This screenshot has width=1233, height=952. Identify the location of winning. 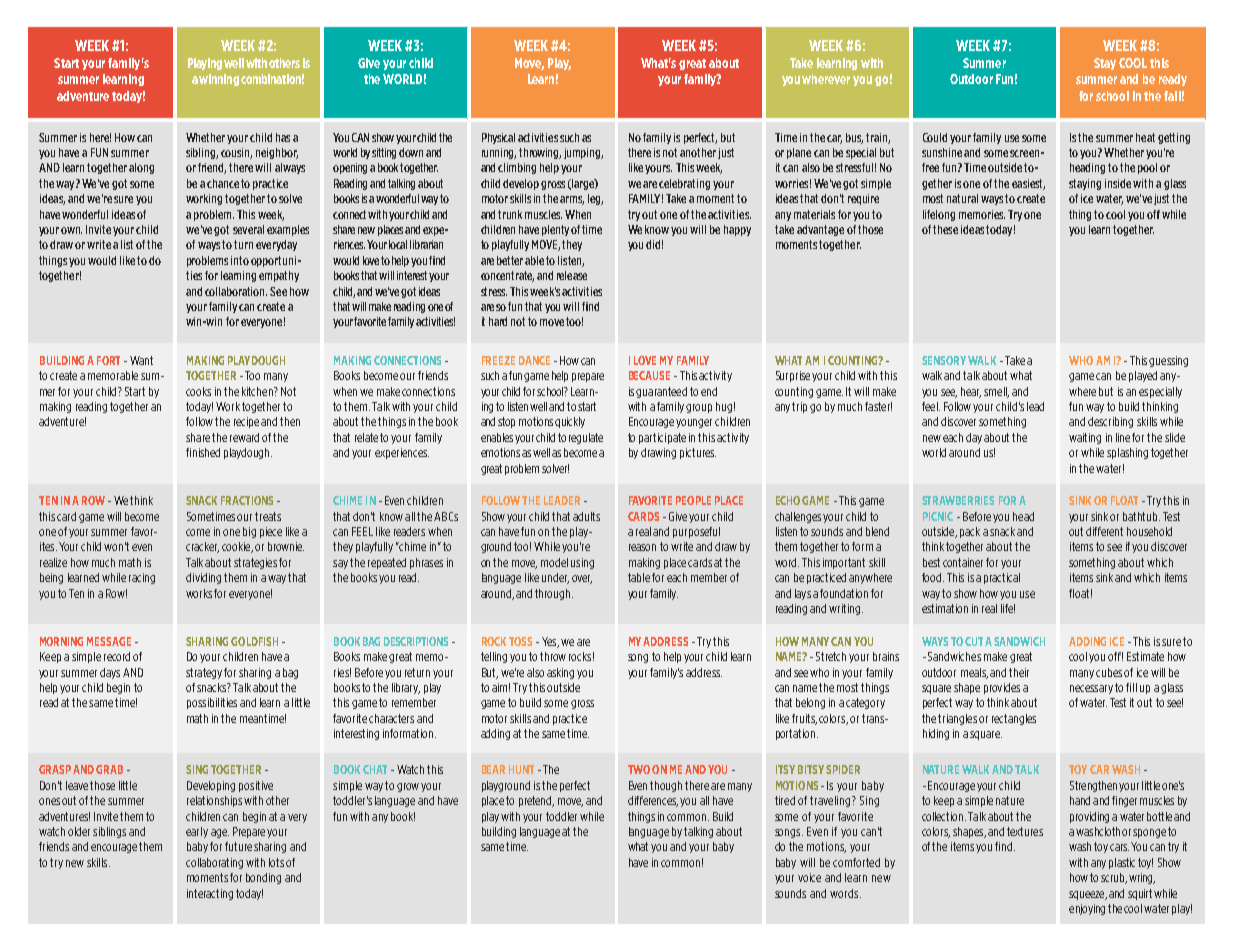
(219, 80).
